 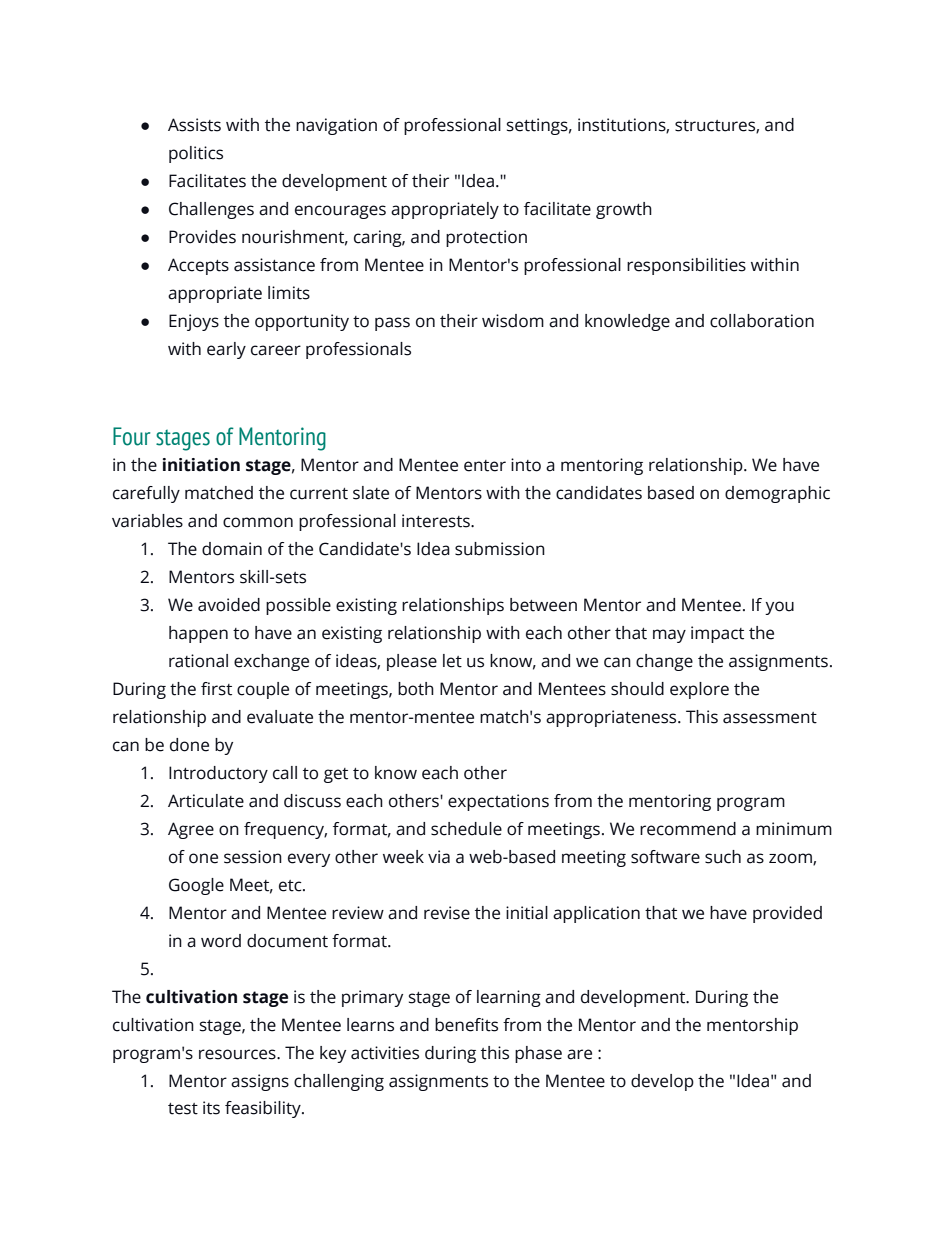 What do you see at coordinates (485, 466) in the page?
I see `enter` at bounding box center [485, 466].
